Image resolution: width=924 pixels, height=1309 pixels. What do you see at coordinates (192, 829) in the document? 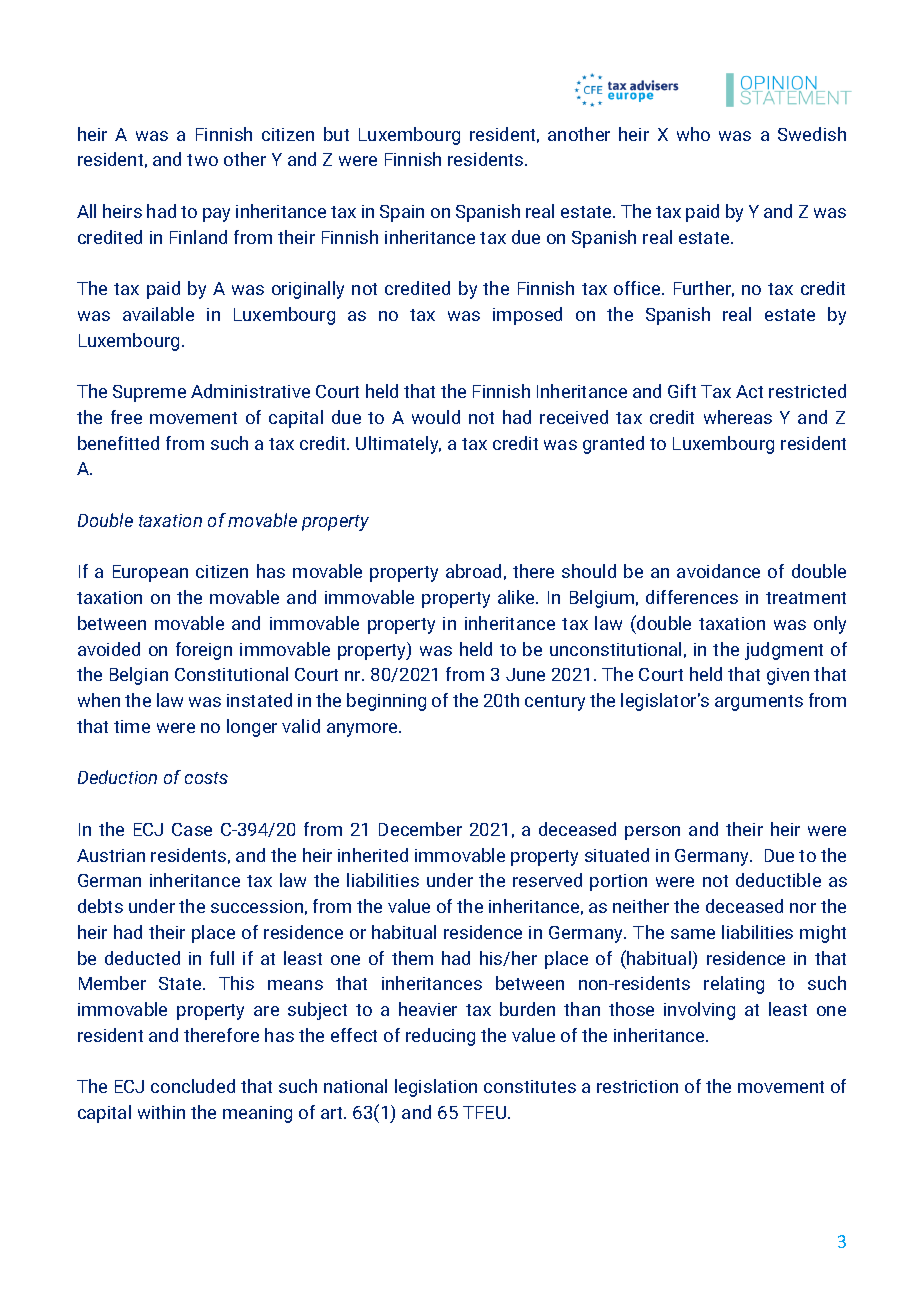
I see `Case` at bounding box center [192, 829].
